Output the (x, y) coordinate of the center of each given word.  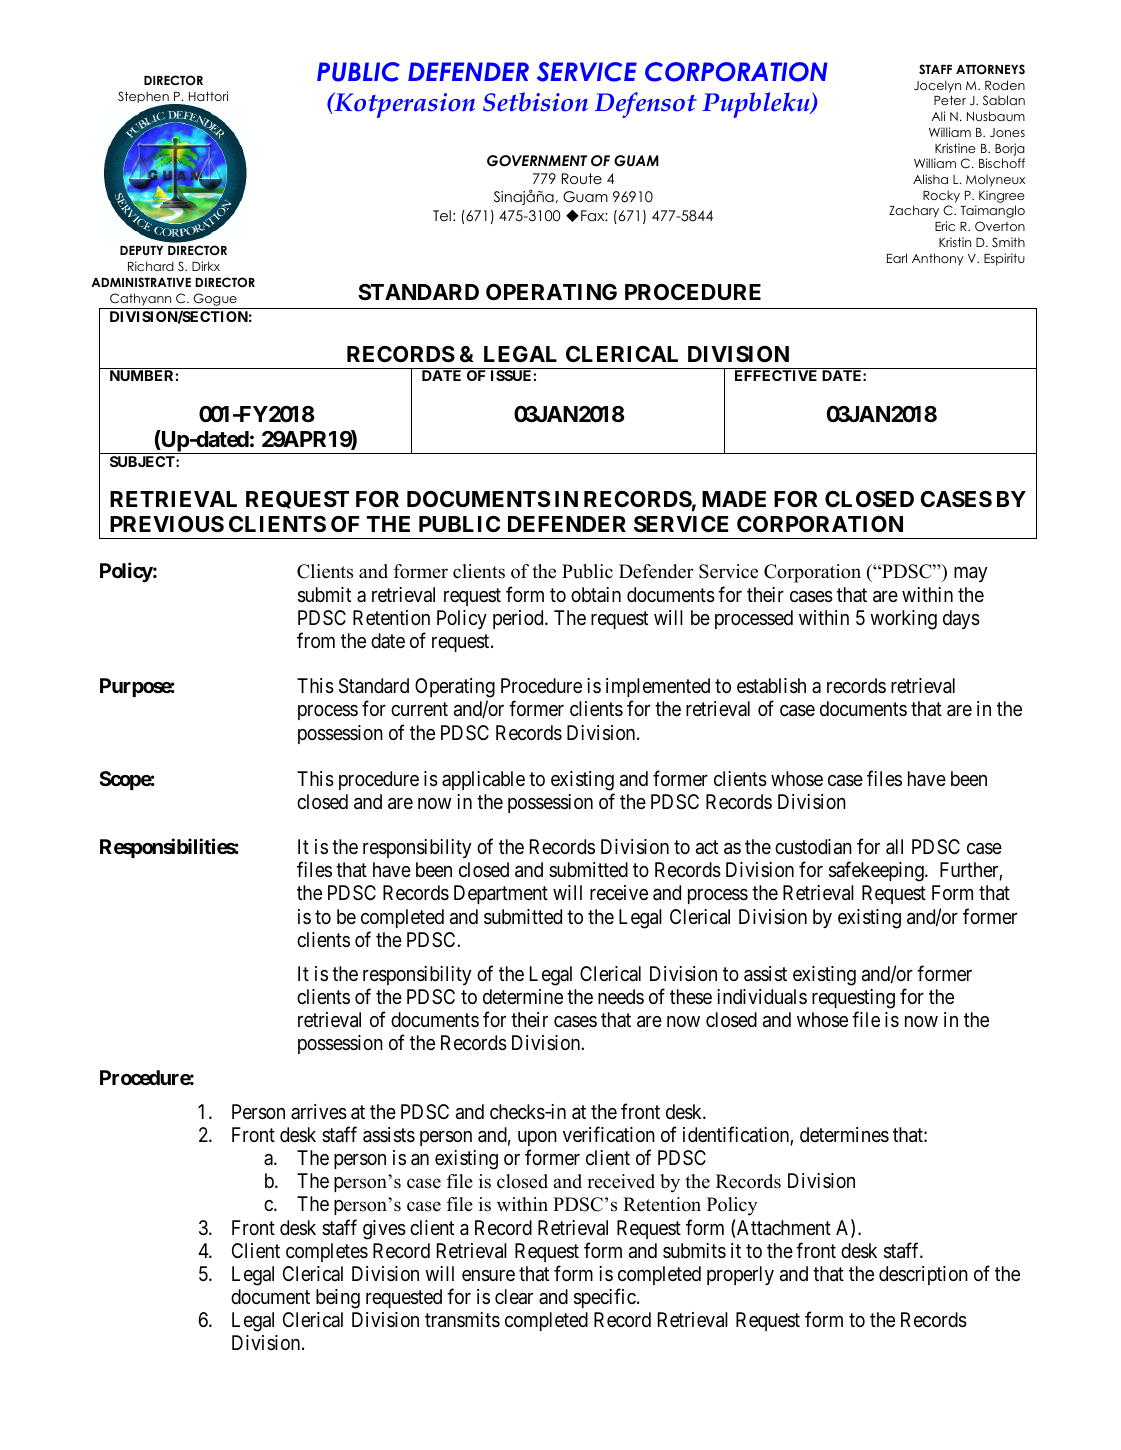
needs (621, 996)
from (316, 640)
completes (327, 1252)
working (903, 620)
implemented (658, 689)
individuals (762, 996)
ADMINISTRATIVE (141, 282)
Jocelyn (937, 86)
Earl (897, 258)
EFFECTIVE (776, 375)
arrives (319, 1112)
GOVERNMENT (537, 161)
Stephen (144, 98)
